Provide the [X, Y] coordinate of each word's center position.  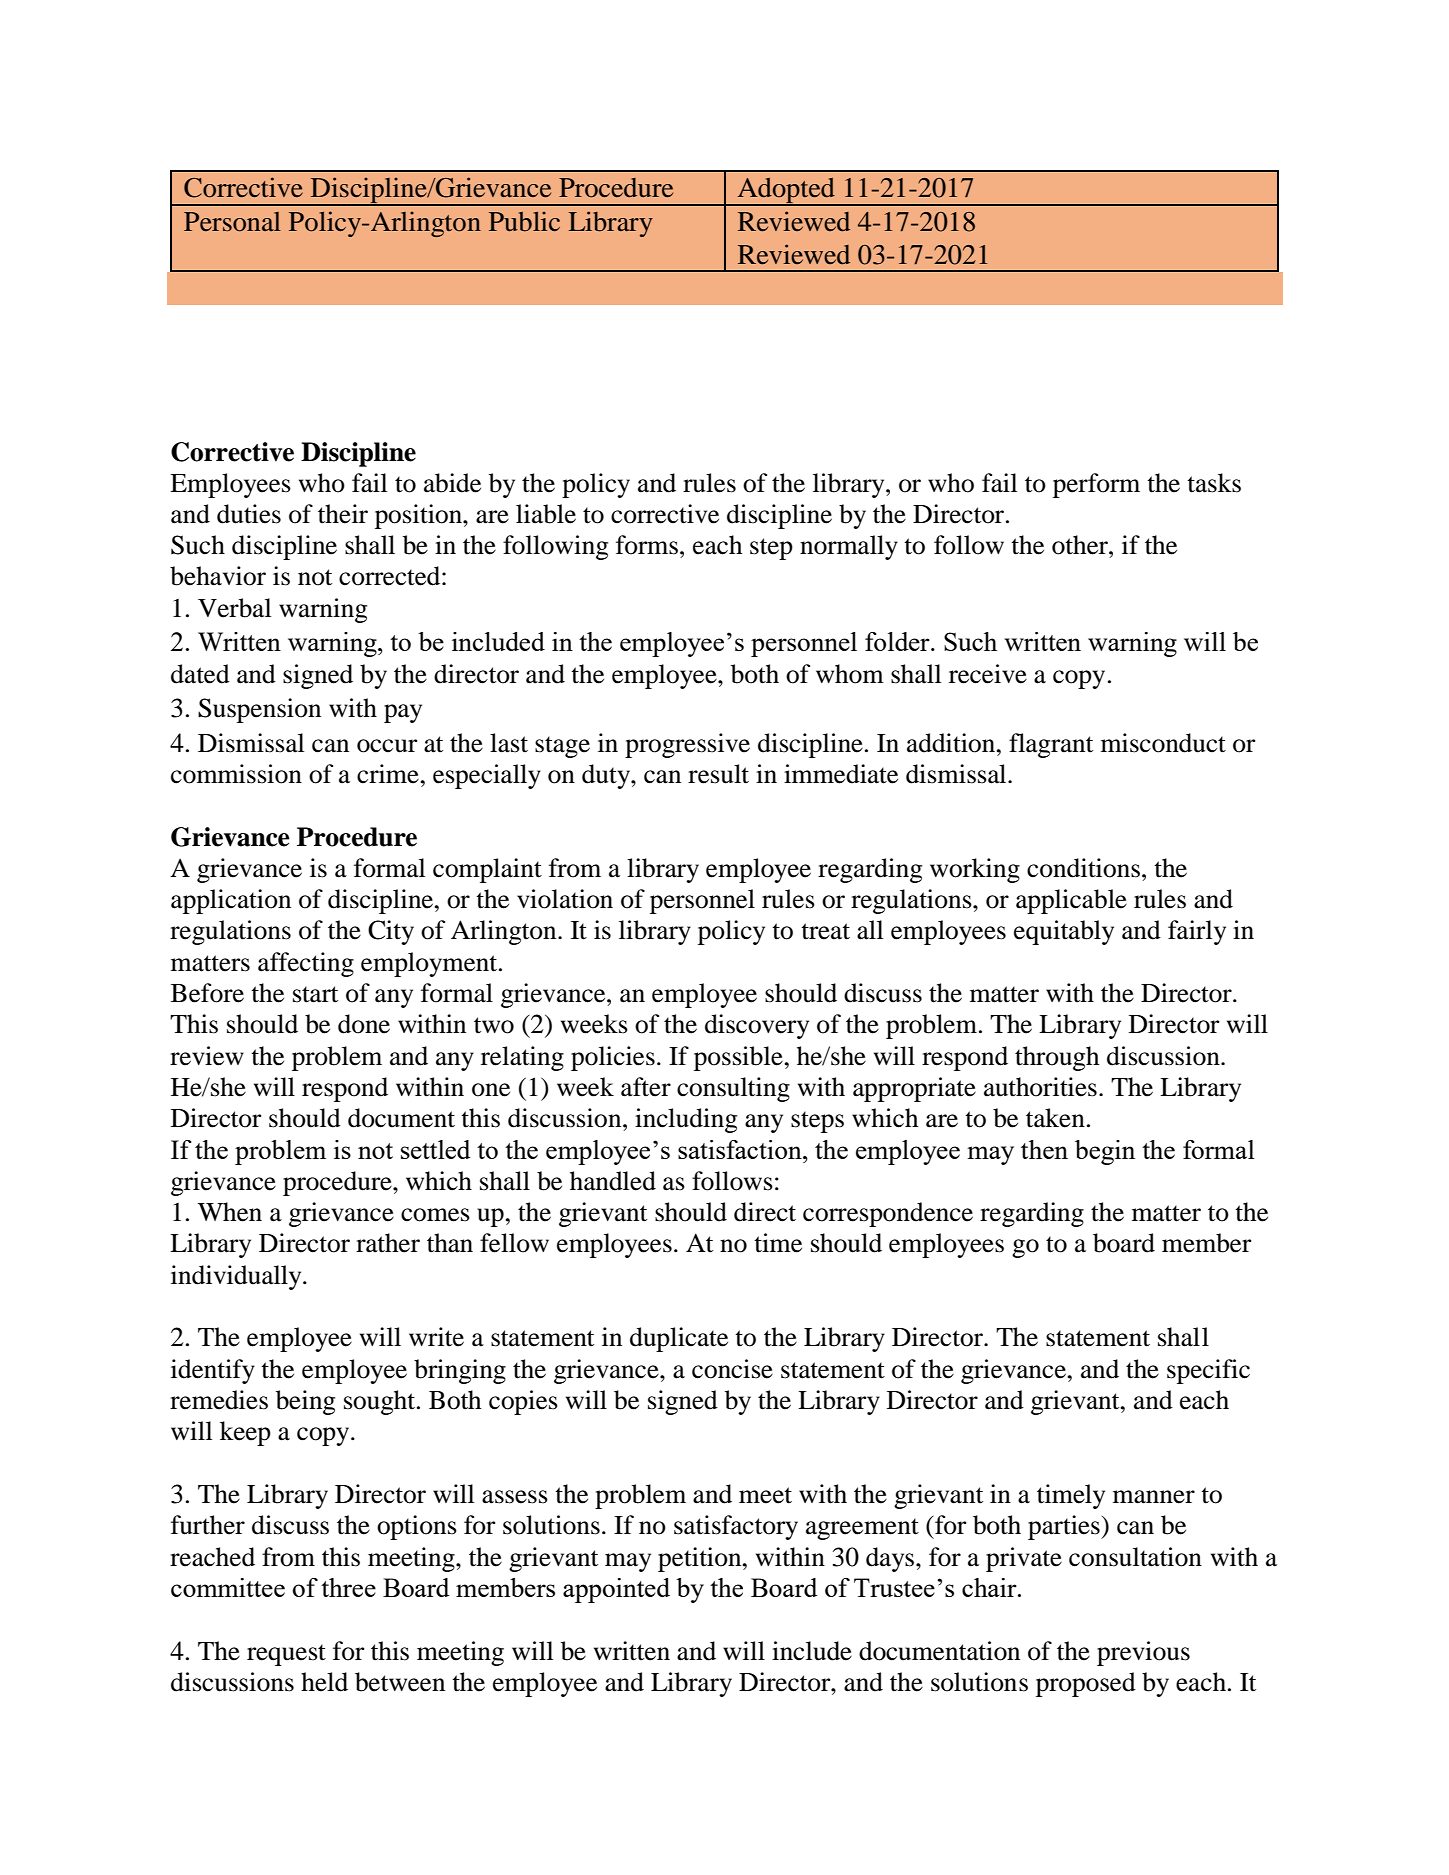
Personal [232, 222]
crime [388, 774]
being [305, 1402]
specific [1208, 1371]
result [718, 774]
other [1081, 545]
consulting [733, 1089]
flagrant [1051, 745]
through [1057, 1058]
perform [1096, 485]
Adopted [786, 192]
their [343, 514]
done [364, 1024]
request [286, 1655]
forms [647, 545]
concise [732, 1369]
